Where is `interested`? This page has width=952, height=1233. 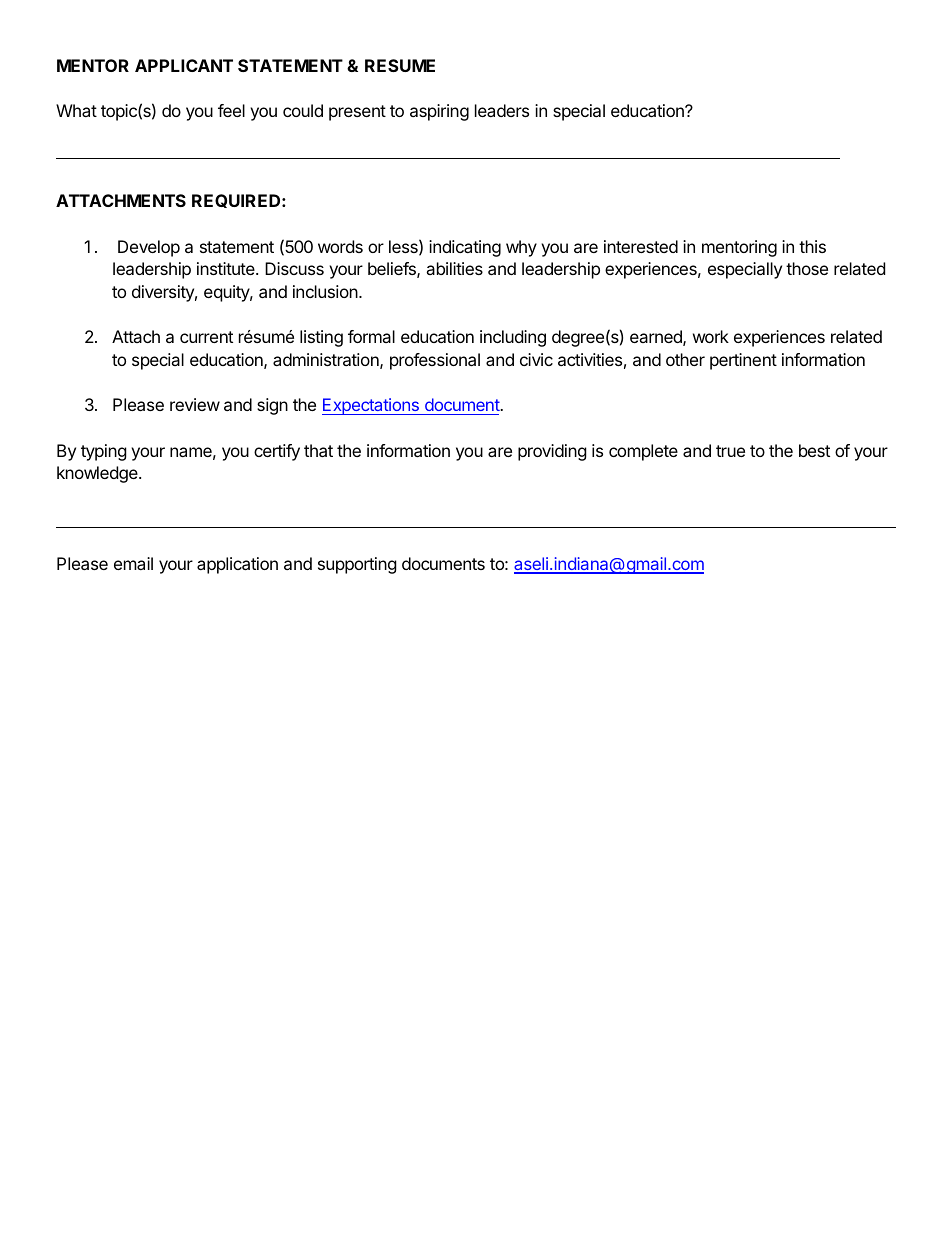 interested is located at coordinates (641, 246).
